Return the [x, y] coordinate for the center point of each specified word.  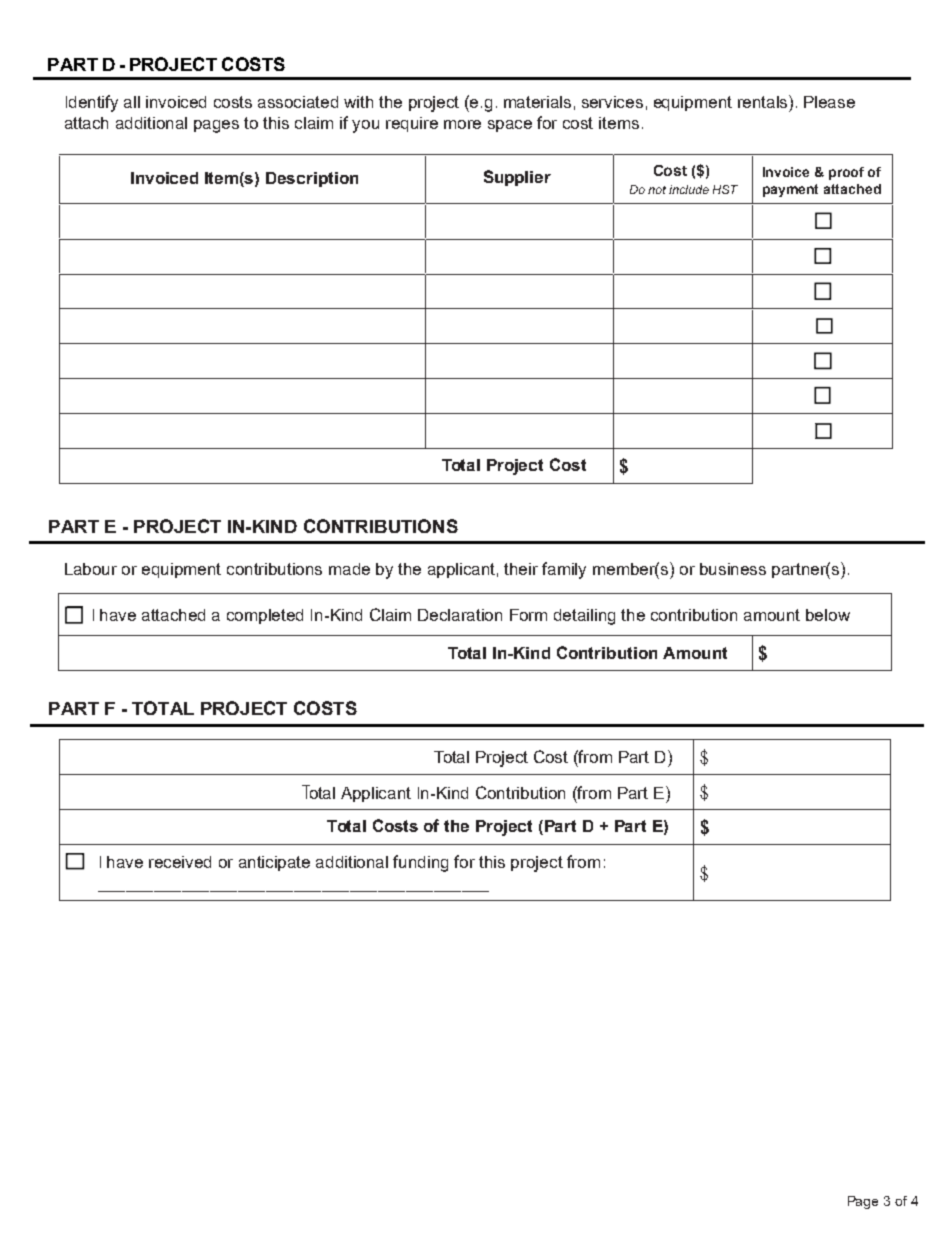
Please [829, 102]
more [462, 124]
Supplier [517, 178]
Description [312, 179]
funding [420, 863]
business [733, 569]
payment [790, 190]
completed [265, 616]
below [828, 615]
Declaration [460, 615]
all [132, 102]
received [180, 862]
